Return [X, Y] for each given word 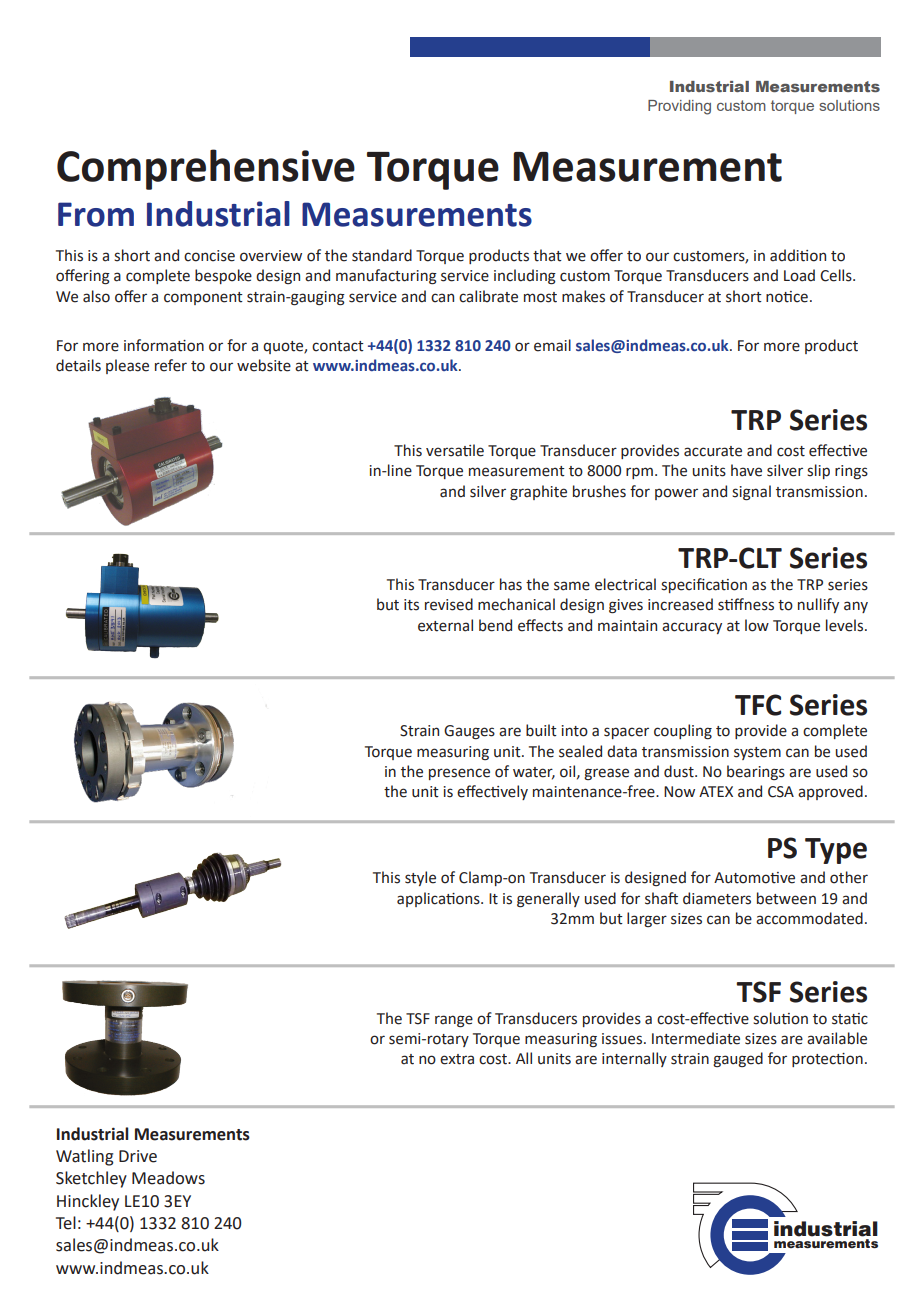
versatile [455, 450]
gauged [738, 1059]
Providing [679, 107]
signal [751, 493]
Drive [138, 1156]
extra [457, 1059]
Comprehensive [206, 169]
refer [171, 365]
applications [439, 899]
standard [382, 255]
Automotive [754, 878]
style [420, 878]
